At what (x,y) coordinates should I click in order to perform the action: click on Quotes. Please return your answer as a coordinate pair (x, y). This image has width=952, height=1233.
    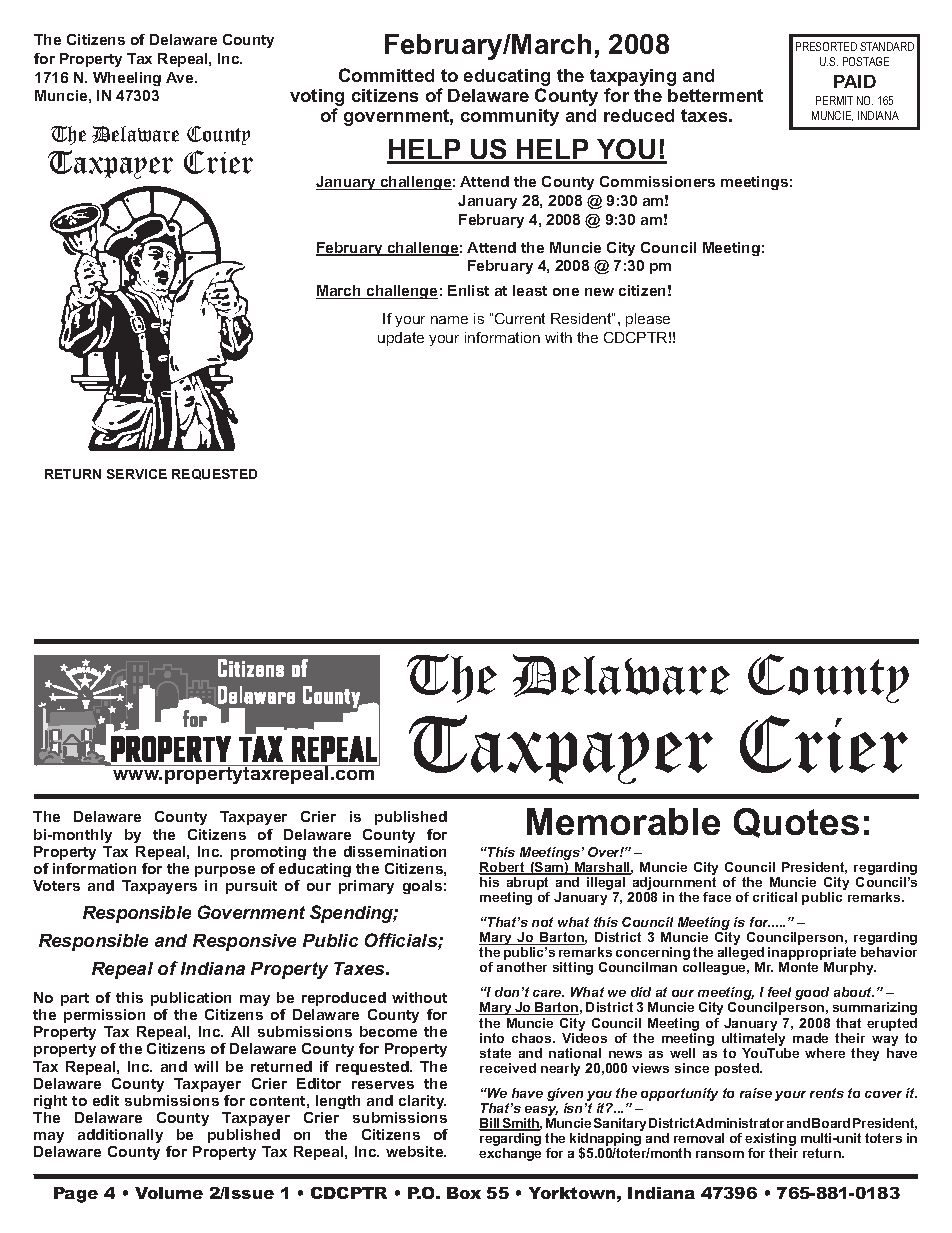
    Looking at the image, I should click on (796, 823).
